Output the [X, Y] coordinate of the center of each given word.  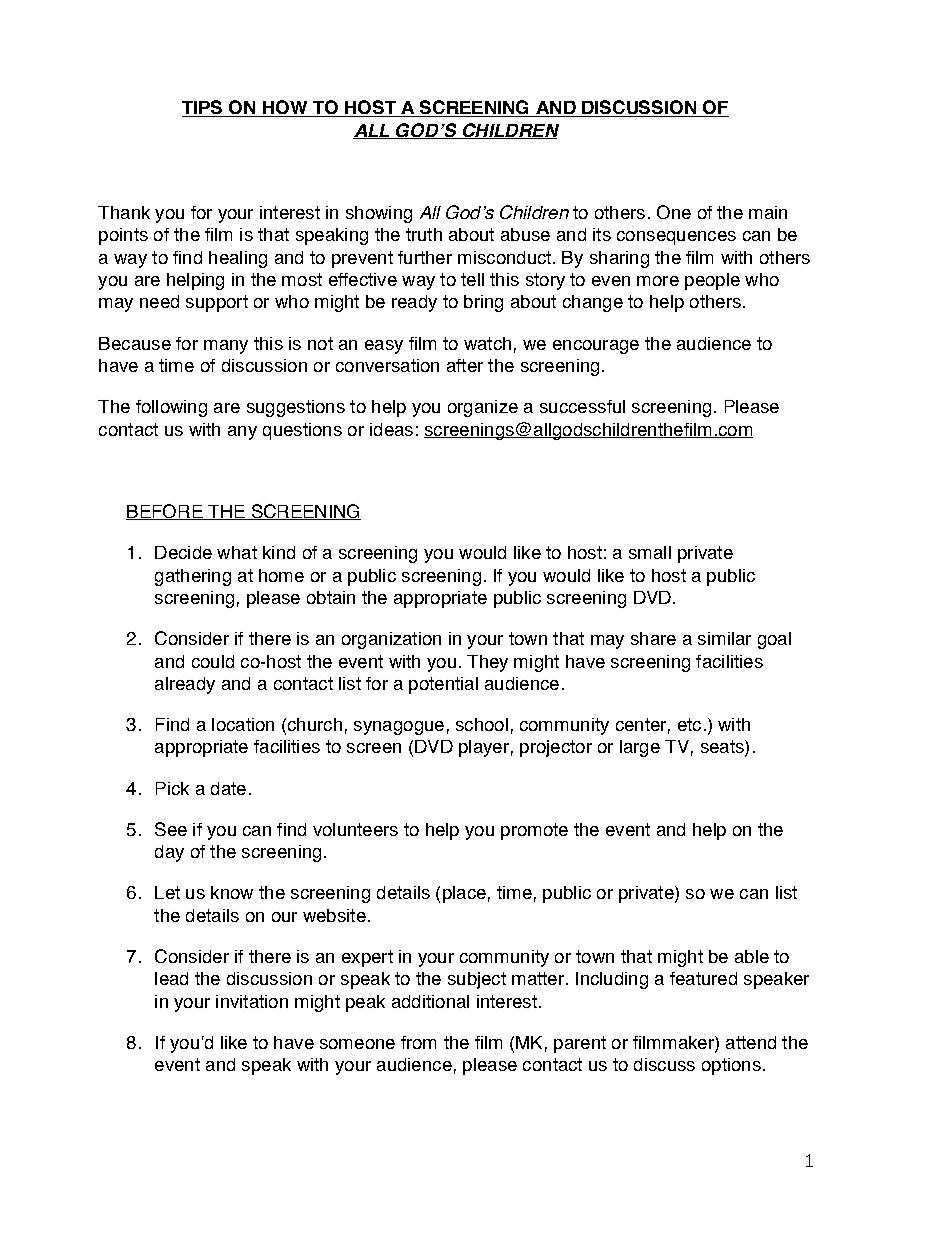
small [650, 552]
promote [534, 831]
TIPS [203, 108]
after [465, 365]
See [171, 829]
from [418, 1042]
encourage [596, 347]
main [768, 212]
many [226, 347]
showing [379, 214]
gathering [193, 577]
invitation [252, 1001]
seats [723, 748]
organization [391, 640]
